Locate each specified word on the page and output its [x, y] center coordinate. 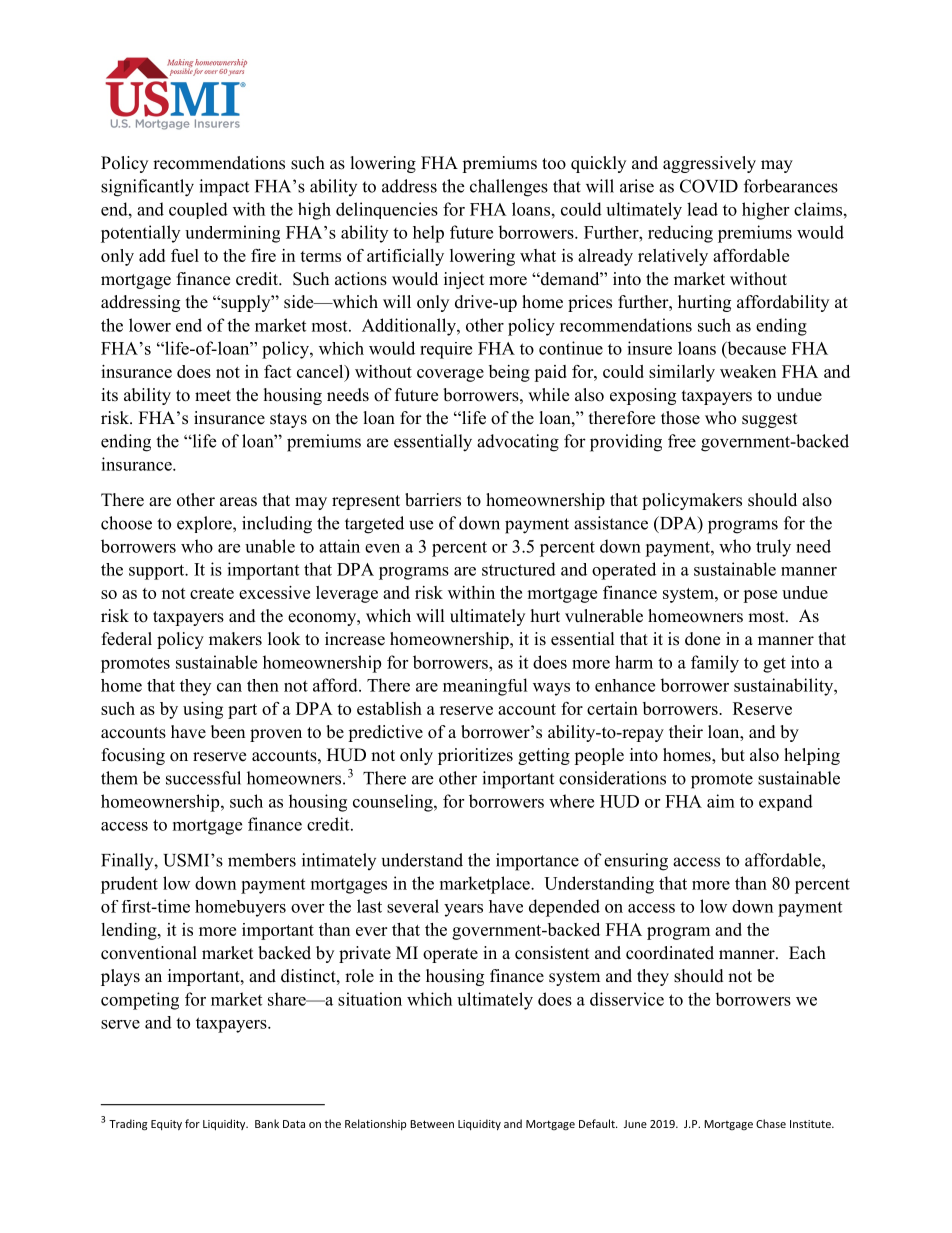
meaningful [485, 687]
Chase [771, 1123]
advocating [518, 443]
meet [213, 396]
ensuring [636, 862]
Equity [166, 1125]
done [702, 639]
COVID [709, 186]
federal [127, 639]
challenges [509, 188]
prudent [129, 885]
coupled [198, 210]
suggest [769, 420]
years [463, 910]
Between [432, 1124]
